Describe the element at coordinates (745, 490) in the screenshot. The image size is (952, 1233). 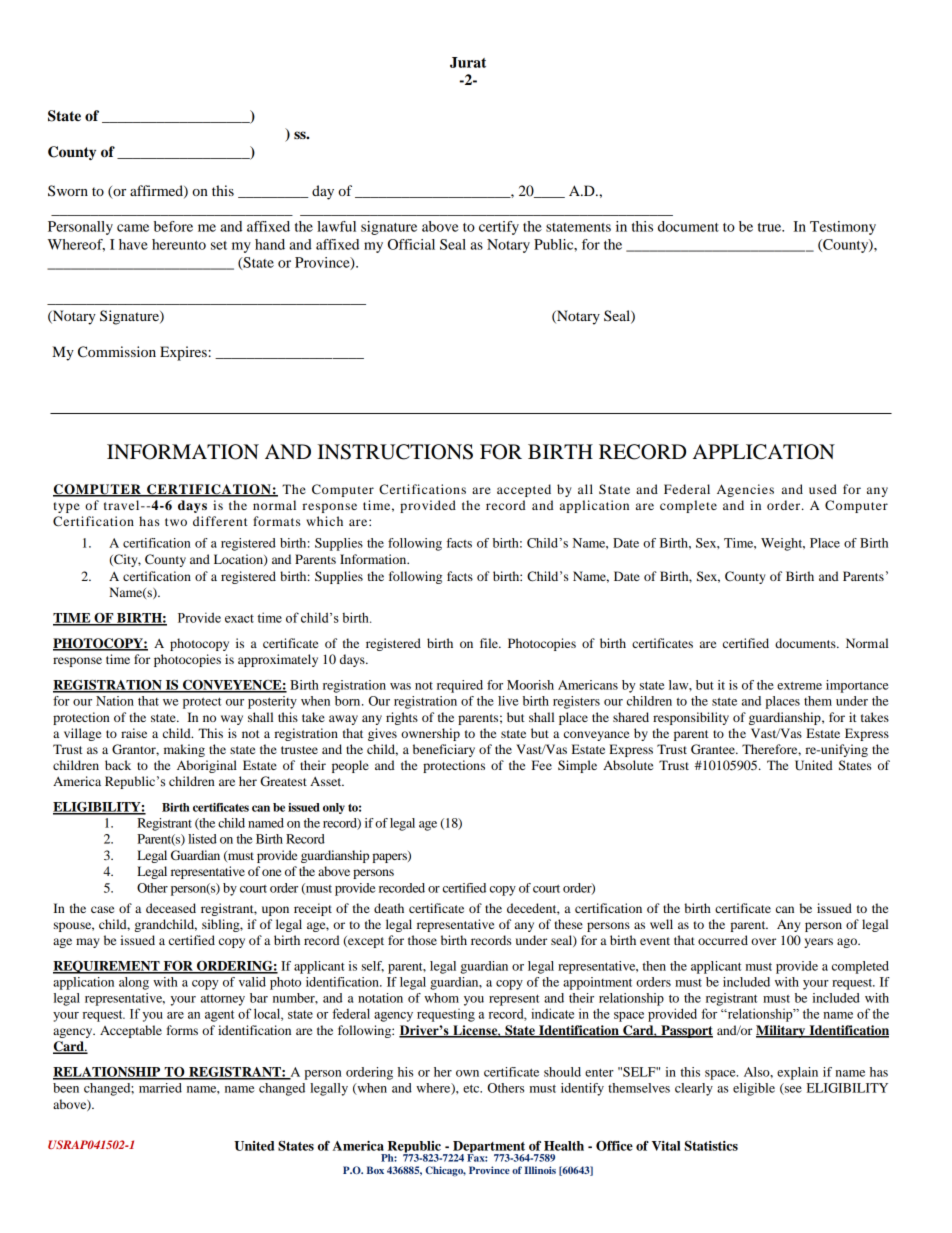
I see `Agencies` at that location.
